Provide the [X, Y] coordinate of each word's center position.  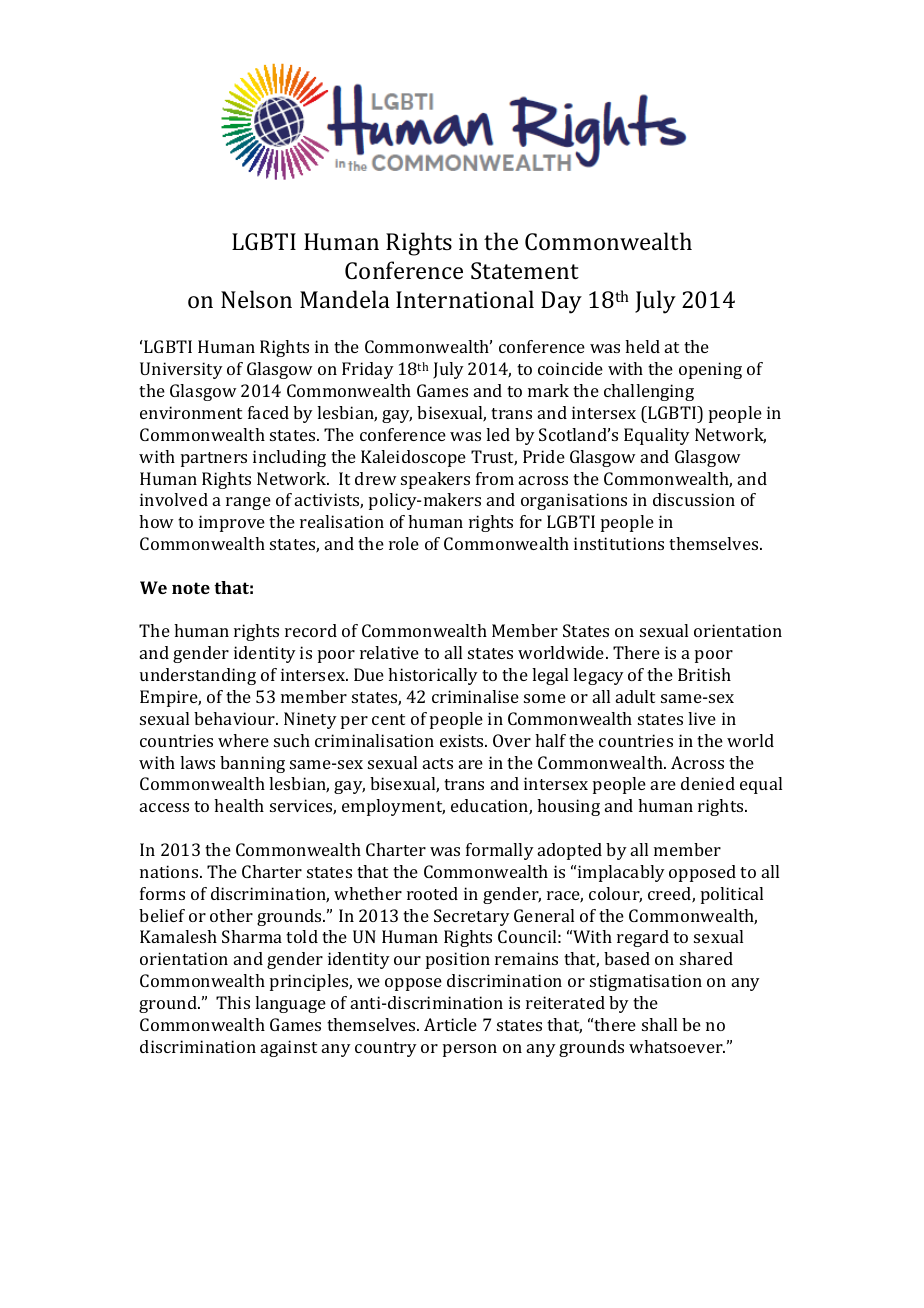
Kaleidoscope [413, 458]
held [642, 346]
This [233, 1002]
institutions [619, 543]
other [231, 915]
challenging [649, 392]
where [243, 740]
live [702, 718]
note [191, 588]
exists [463, 740]
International [465, 299]
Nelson [256, 299]
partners [214, 459]
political [732, 895]
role [404, 543]
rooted [432, 893]
